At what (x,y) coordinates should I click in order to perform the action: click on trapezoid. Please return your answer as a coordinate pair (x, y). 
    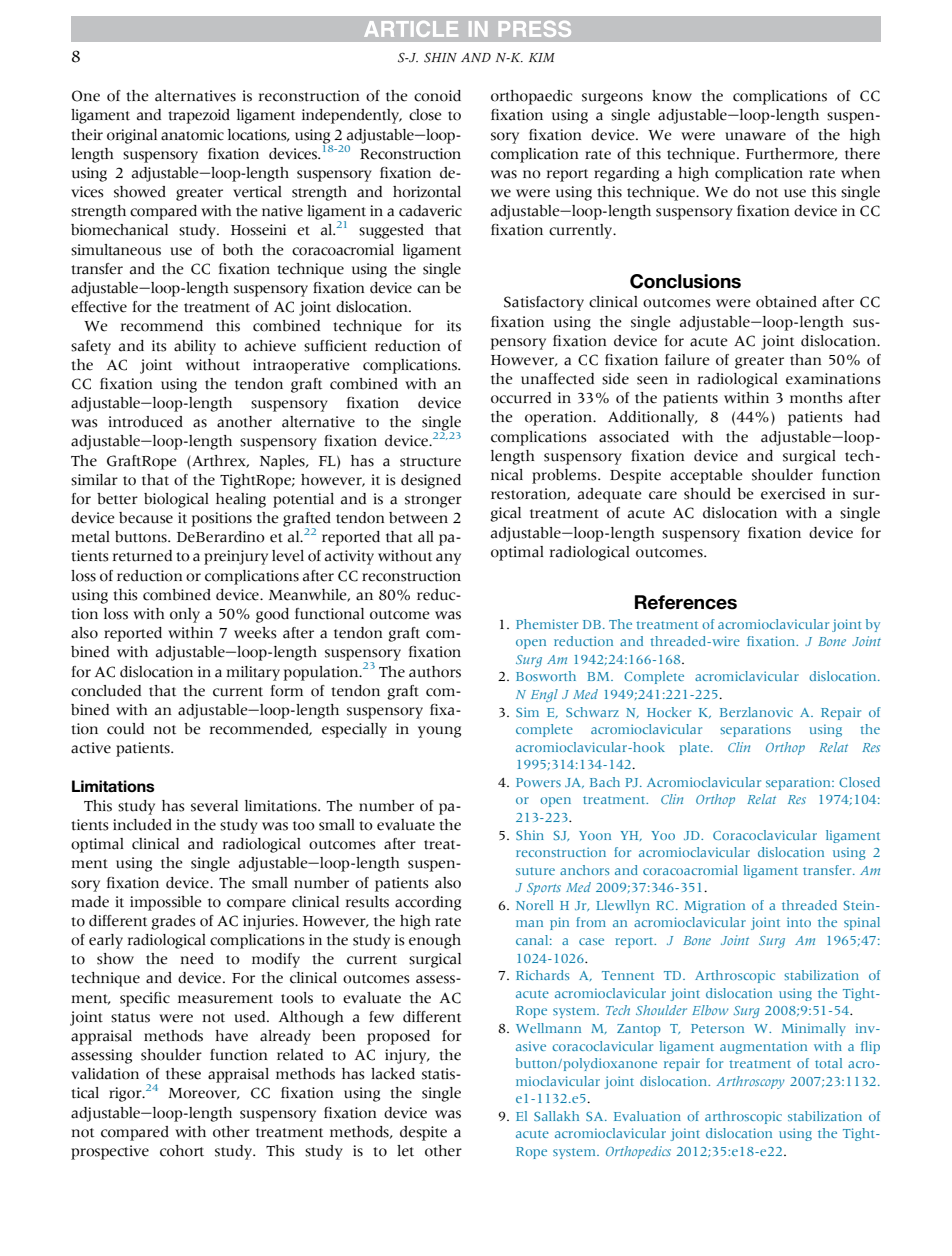
    Looking at the image, I should click on (199, 116).
